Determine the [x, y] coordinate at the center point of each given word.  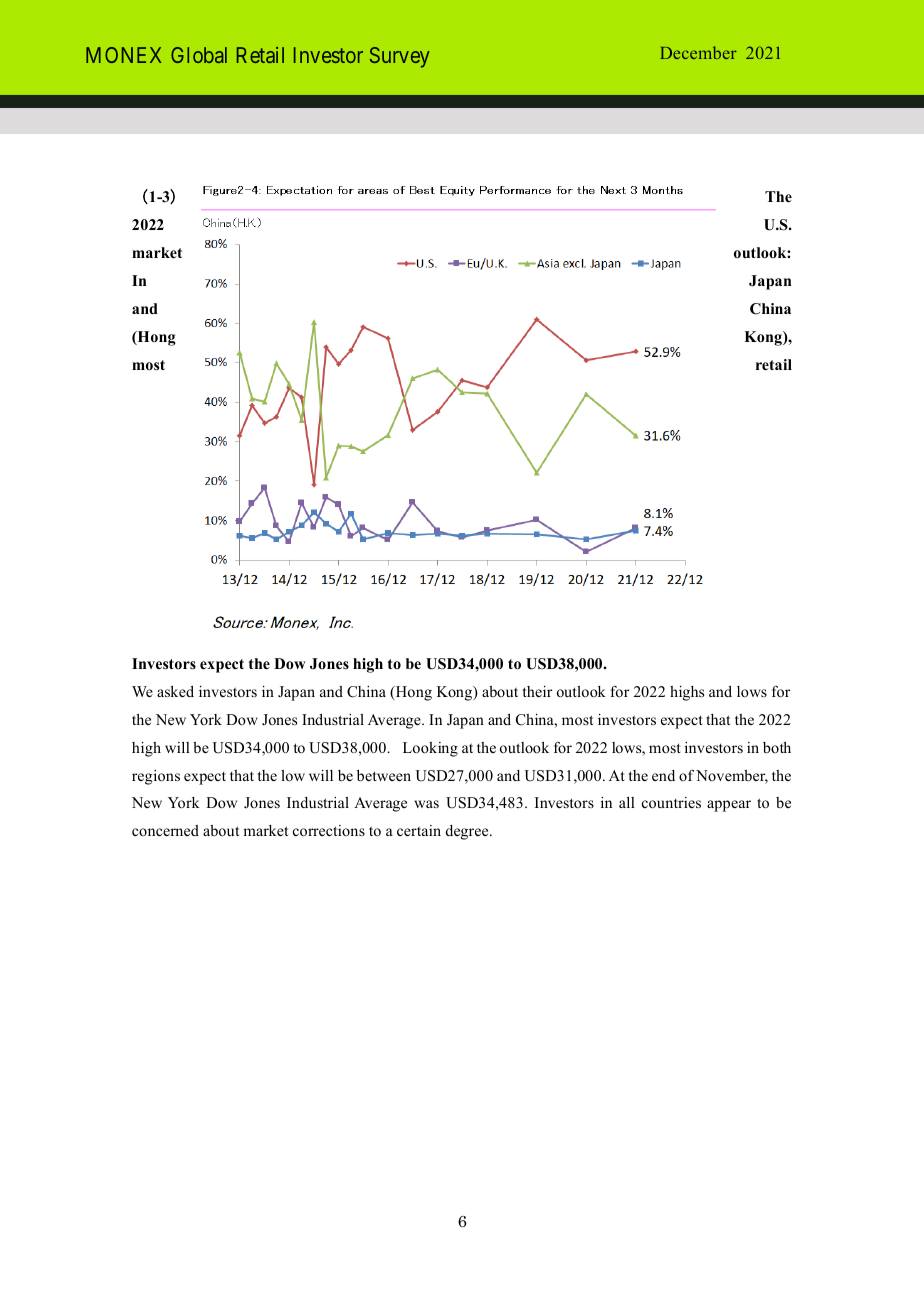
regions [156, 777]
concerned [165, 830]
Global [199, 55]
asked [175, 691]
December [698, 52]
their [537, 691]
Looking [430, 749]
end [663, 775]
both [777, 747]
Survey [400, 57]
